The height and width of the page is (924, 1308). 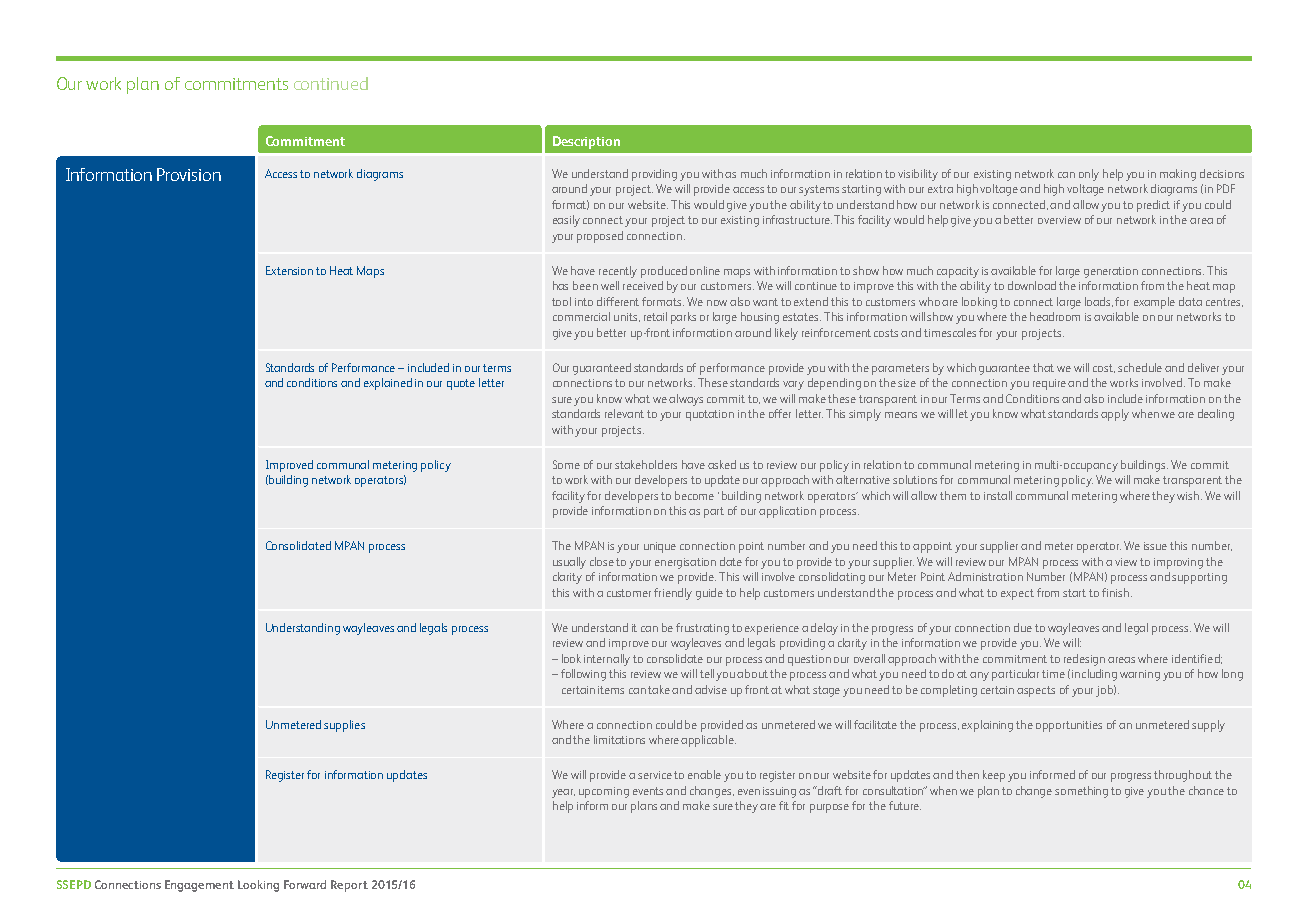 I want to click on systems, so click(x=819, y=190).
